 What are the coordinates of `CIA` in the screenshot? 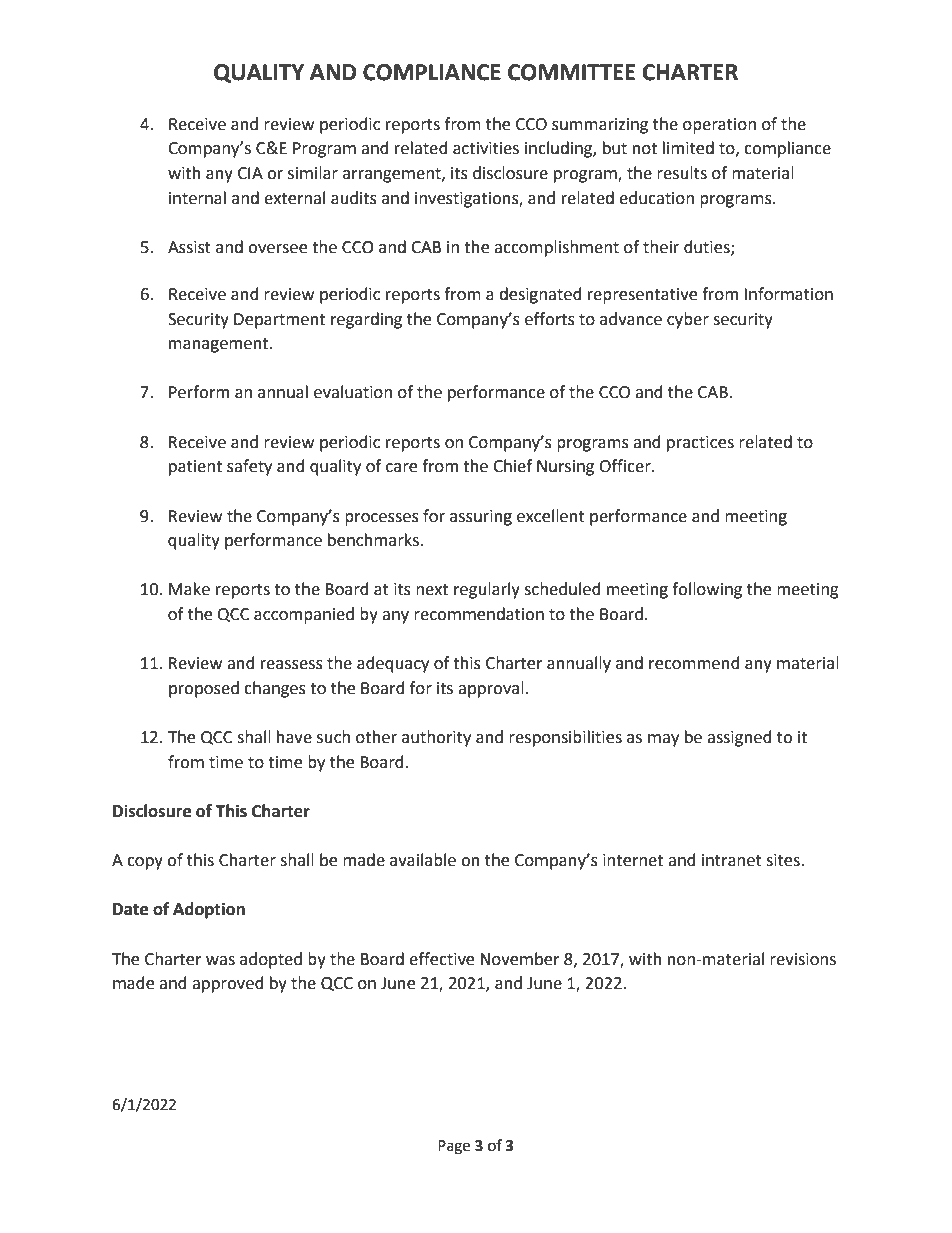 It's located at (250, 173).
